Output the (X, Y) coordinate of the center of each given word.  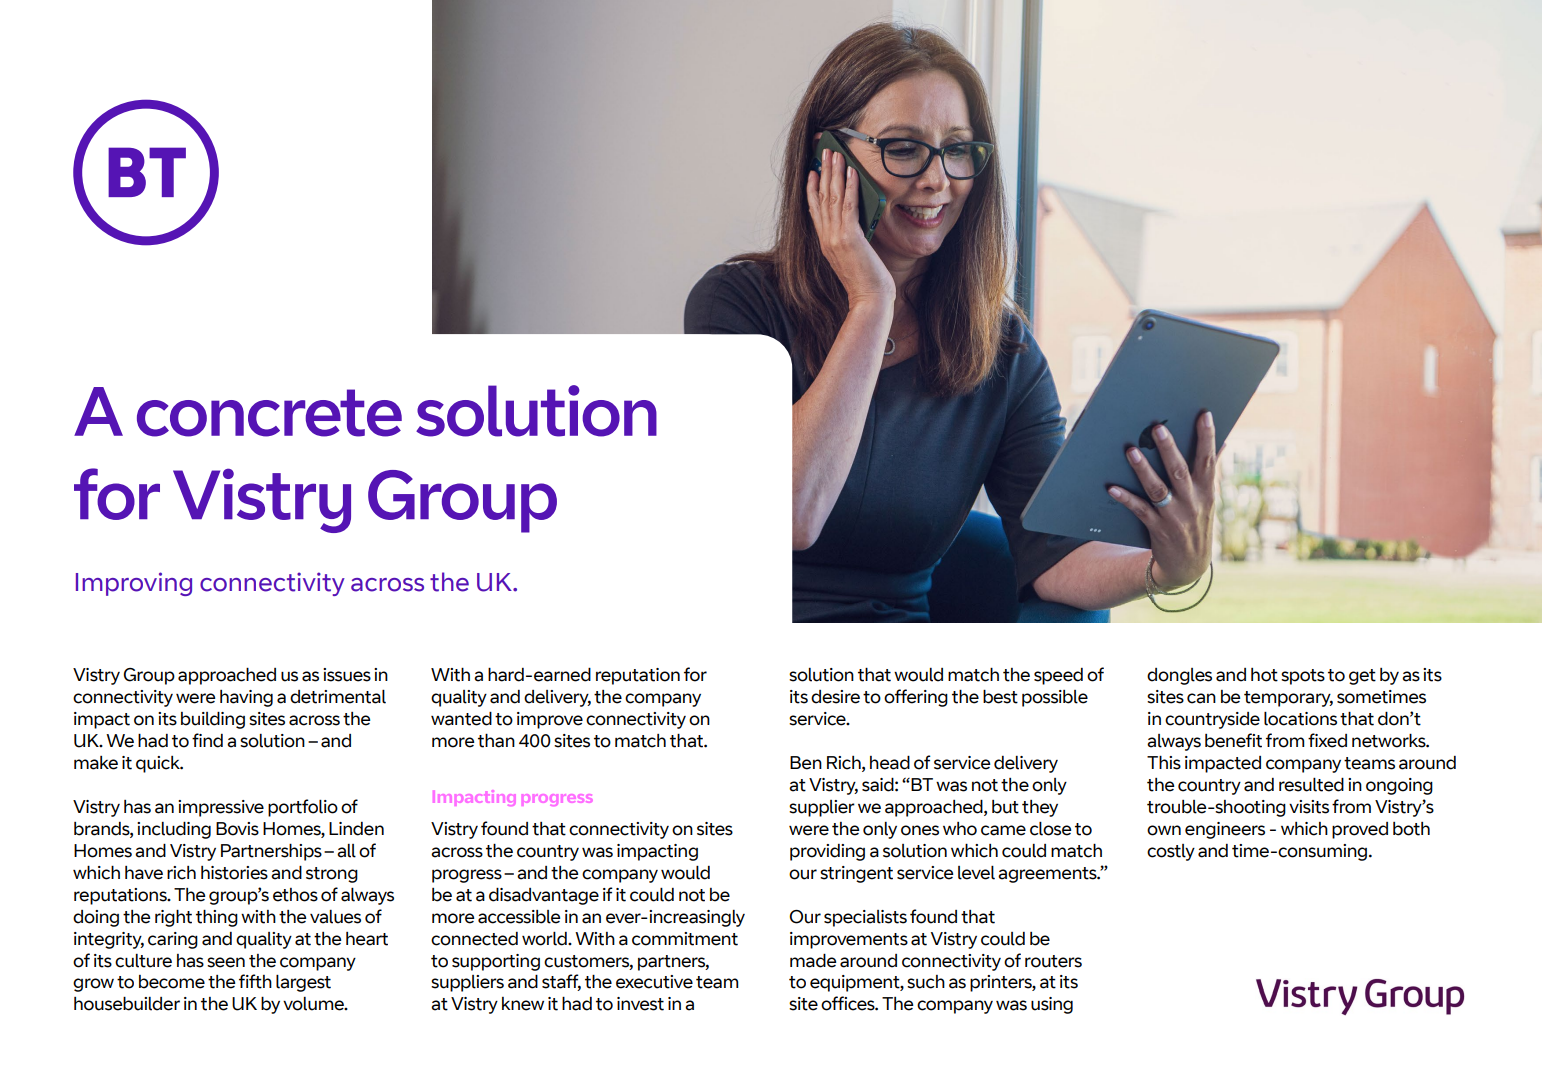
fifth (255, 981)
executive (654, 982)
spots (1303, 677)
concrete (269, 413)
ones (920, 830)
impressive (221, 808)
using (1052, 1005)
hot (1264, 675)
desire (835, 697)
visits (1309, 807)
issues (347, 675)
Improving (134, 584)
